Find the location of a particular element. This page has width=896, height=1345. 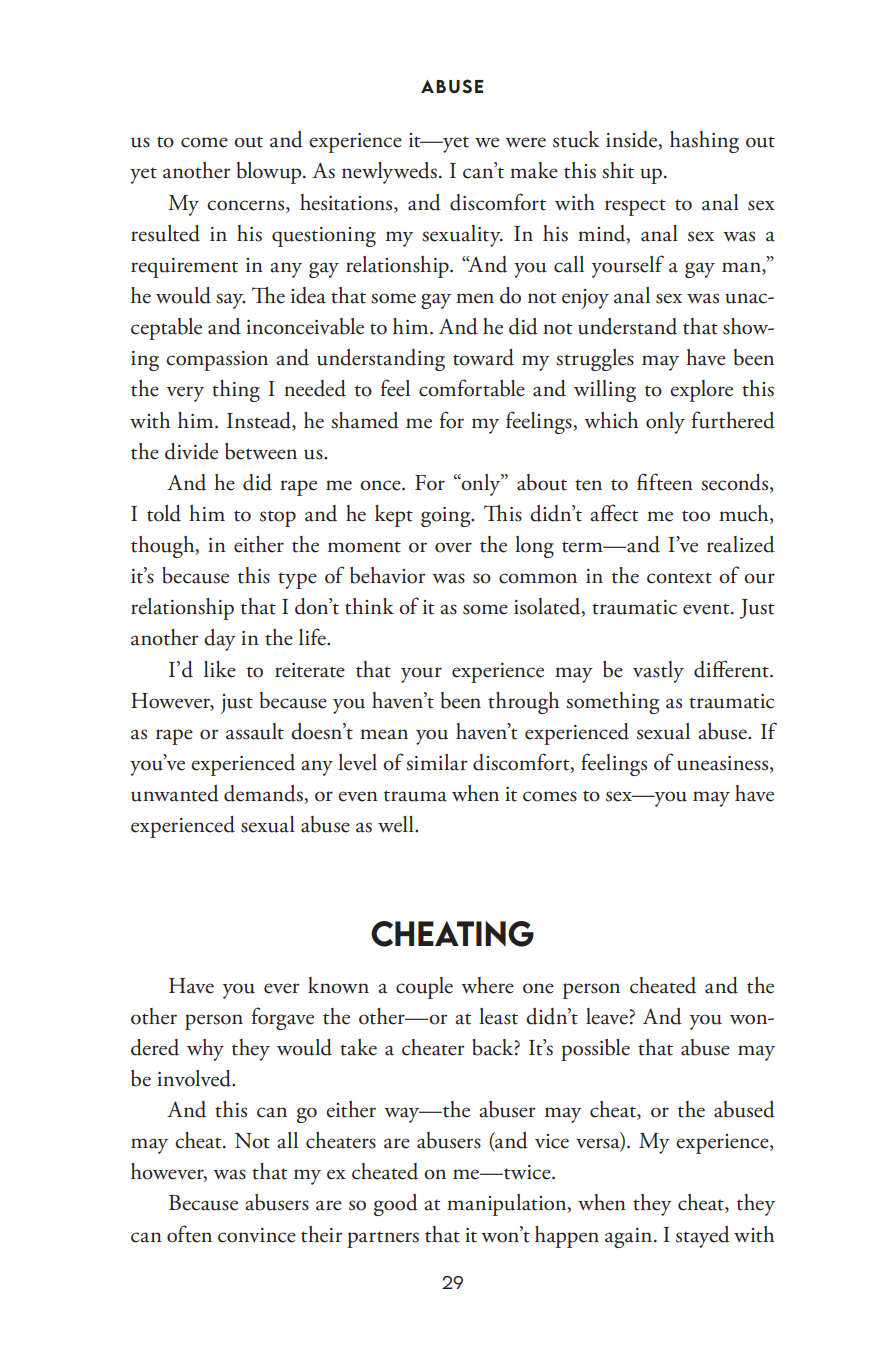

newlyweds is located at coordinates (389, 173).
